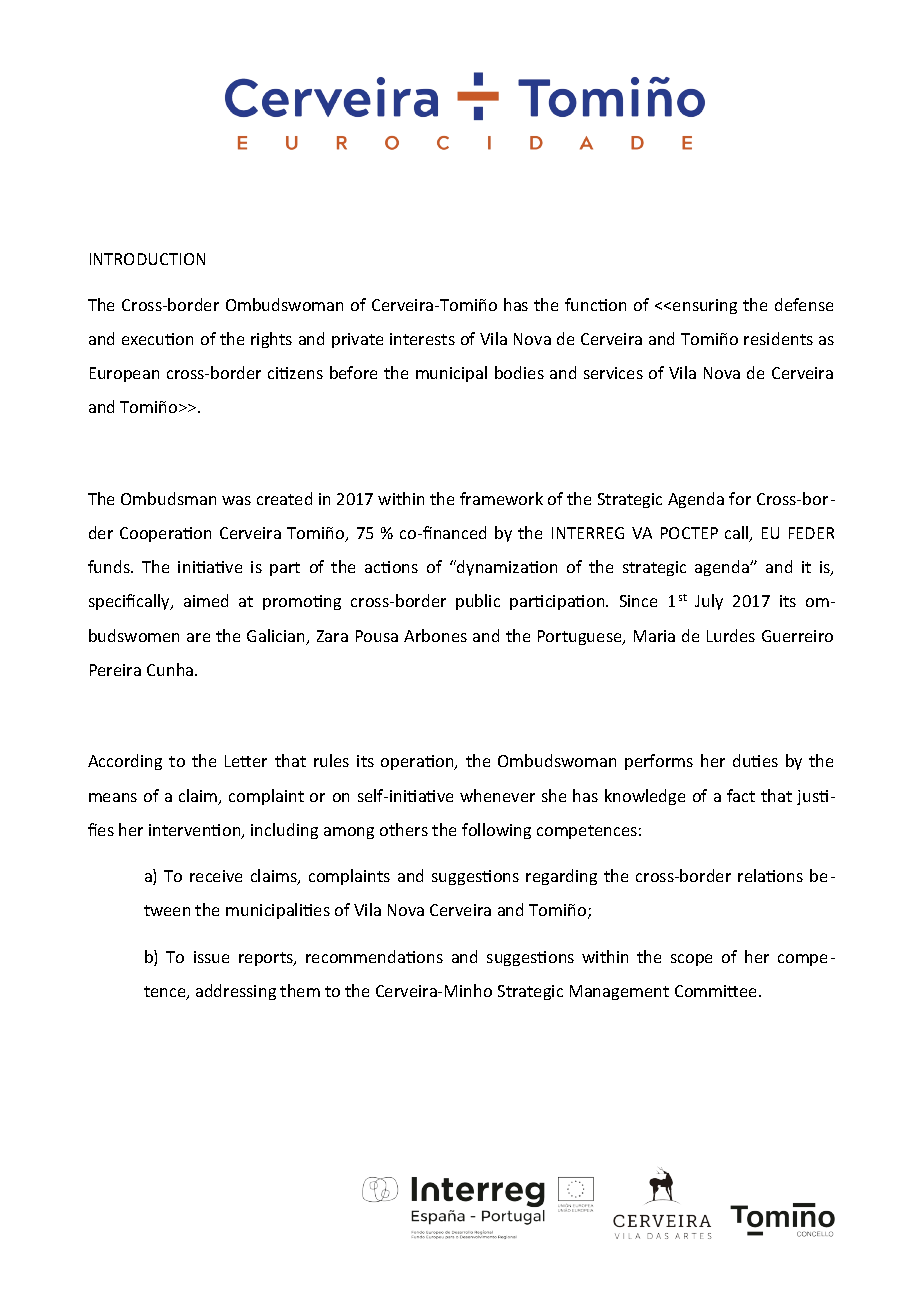 The image size is (924, 1308). What do you see at coordinates (501, 498) in the image?
I see `framework` at bounding box center [501, 498].
